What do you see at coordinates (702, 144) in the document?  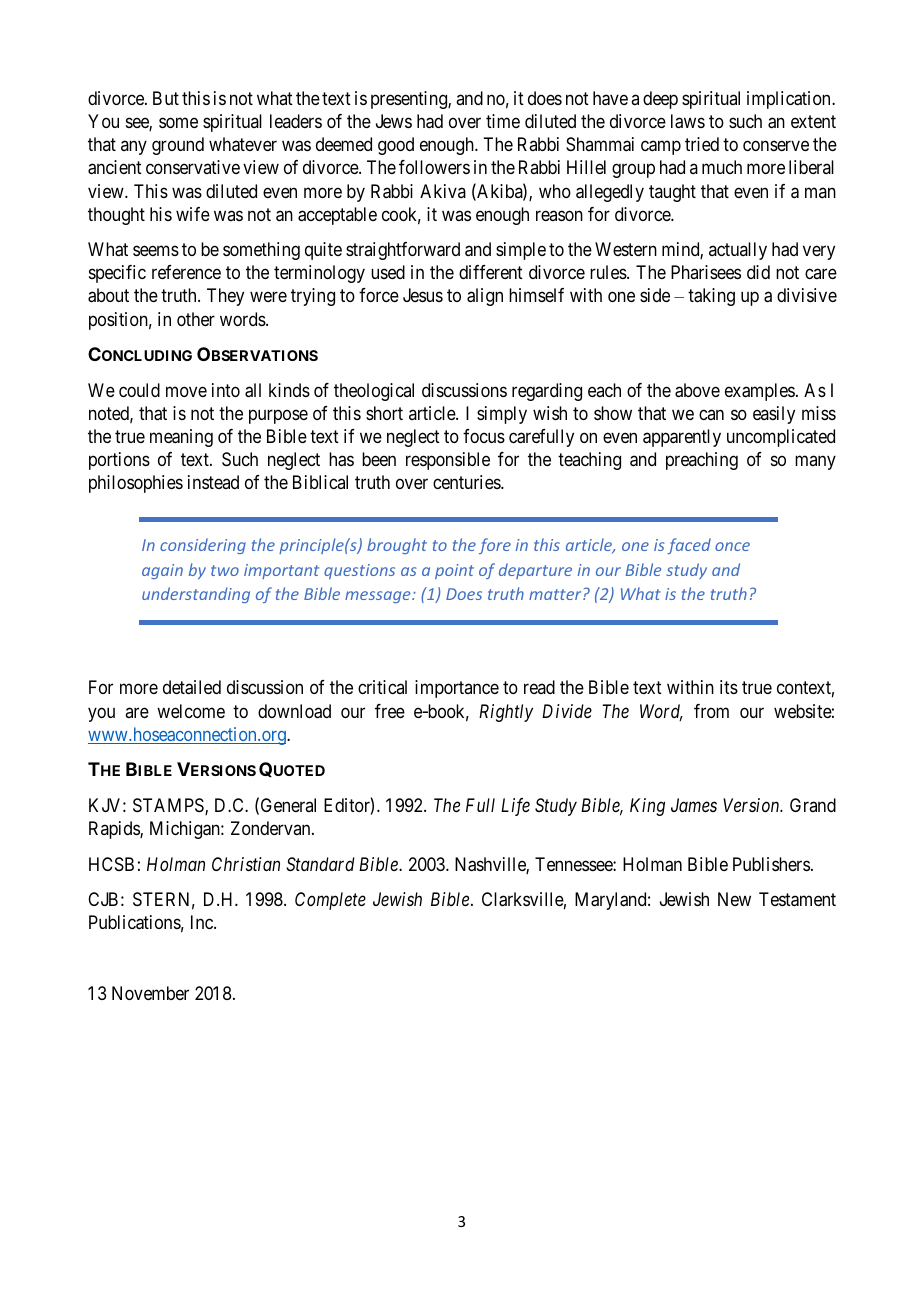 I see `tried` at bounding box center [702, 144].
